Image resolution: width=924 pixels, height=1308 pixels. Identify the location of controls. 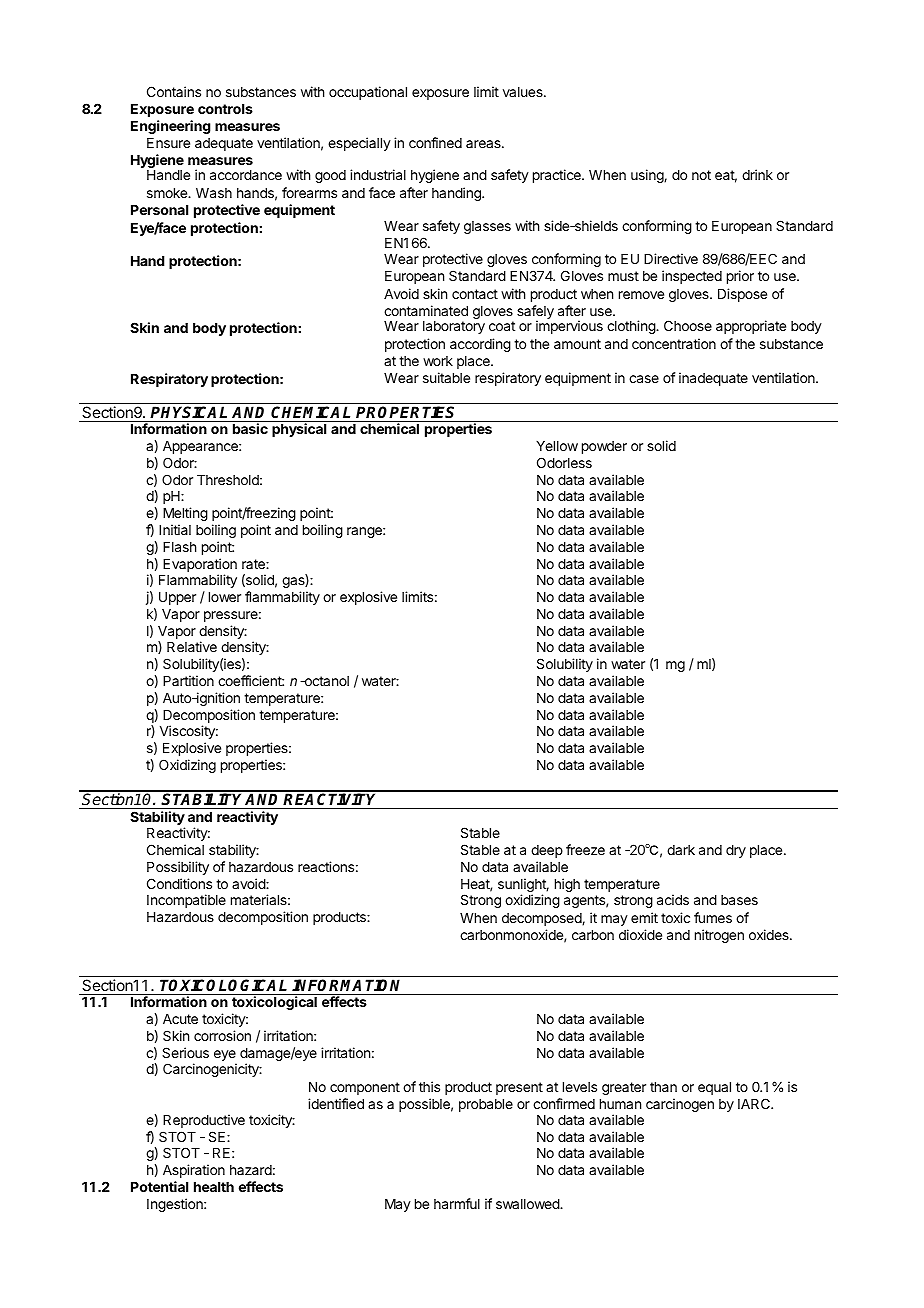
(225, 109).
